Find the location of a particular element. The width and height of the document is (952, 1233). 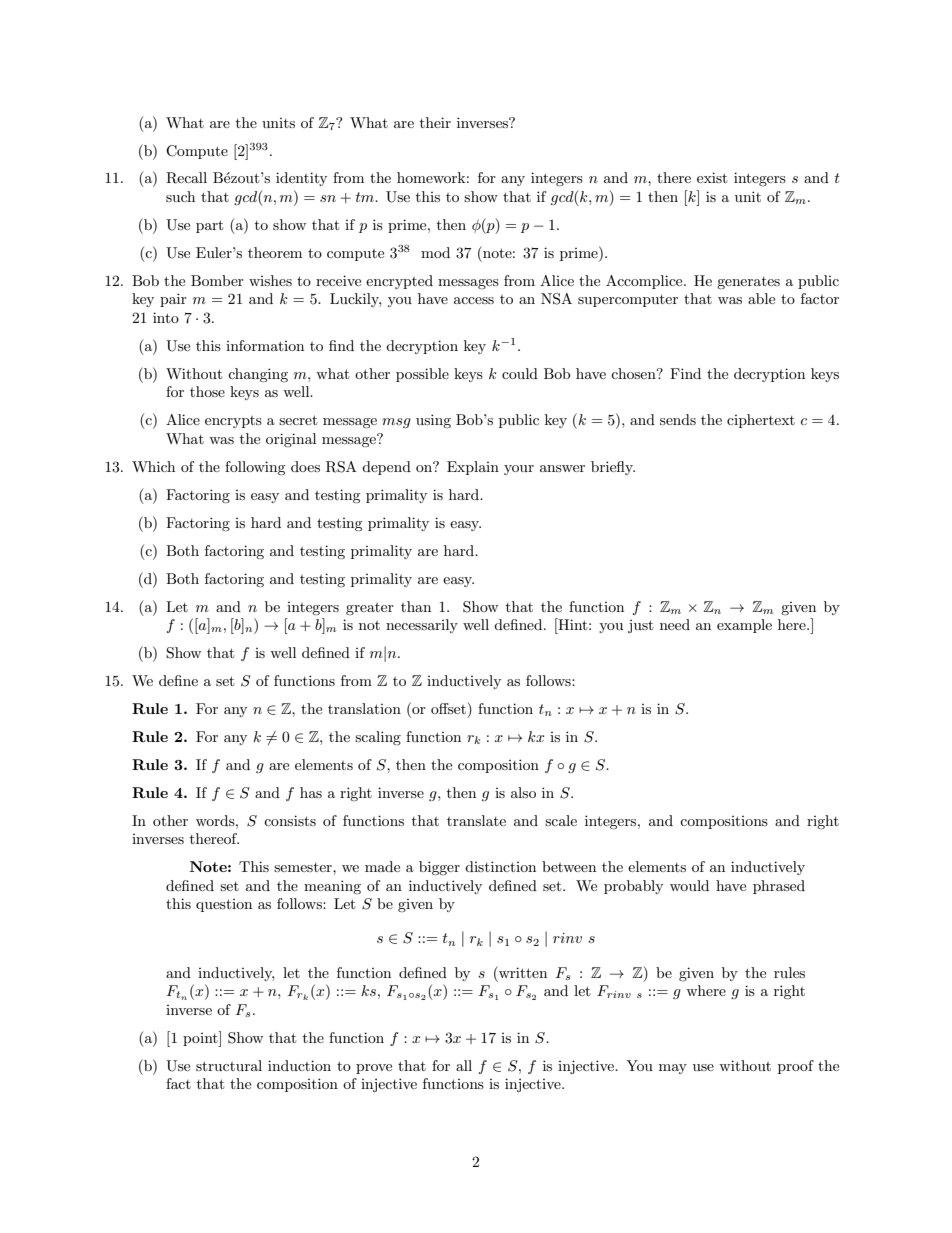

Explain is located at coordinates (473, 468).
